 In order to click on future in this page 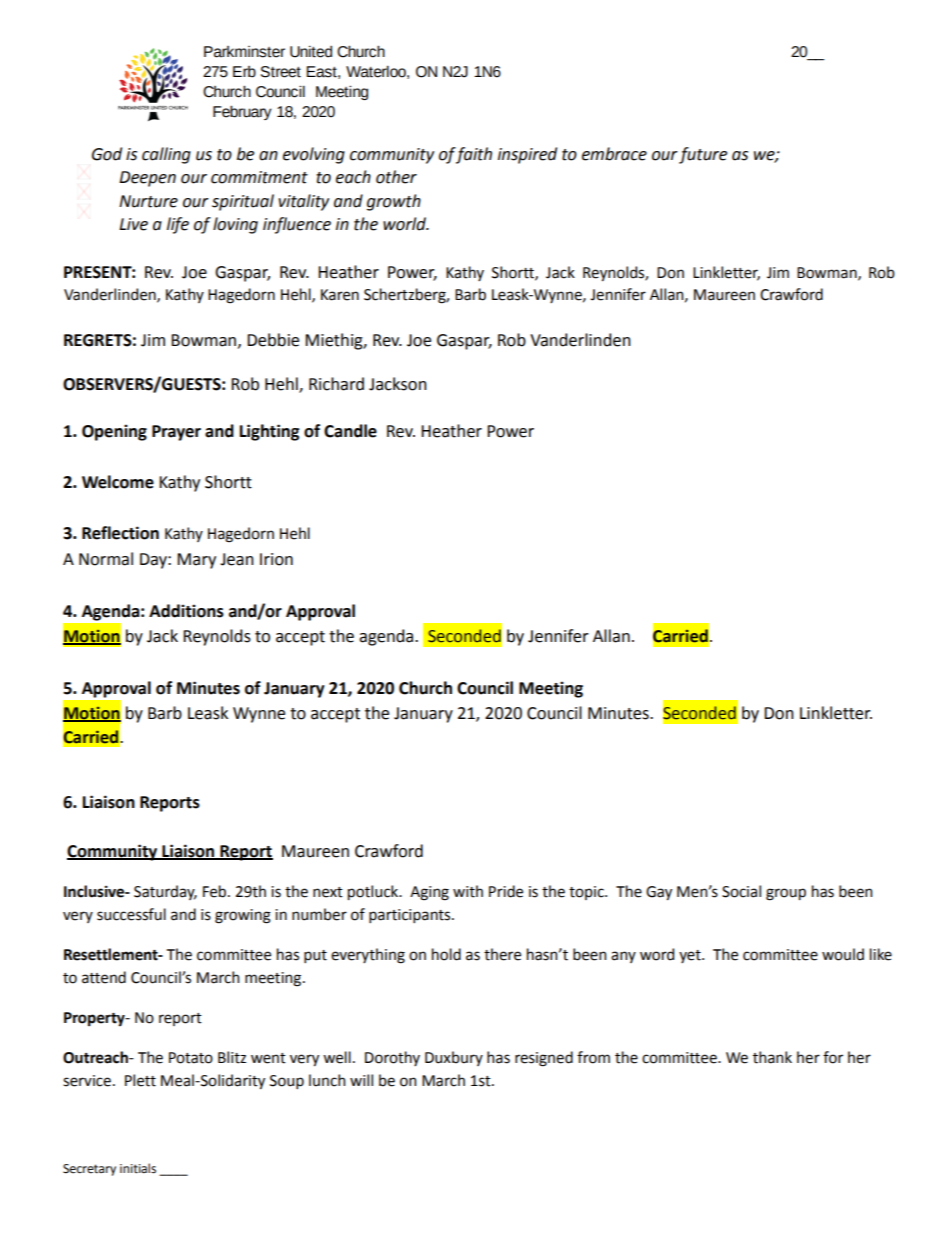, I will do `click(703, 155)`.
